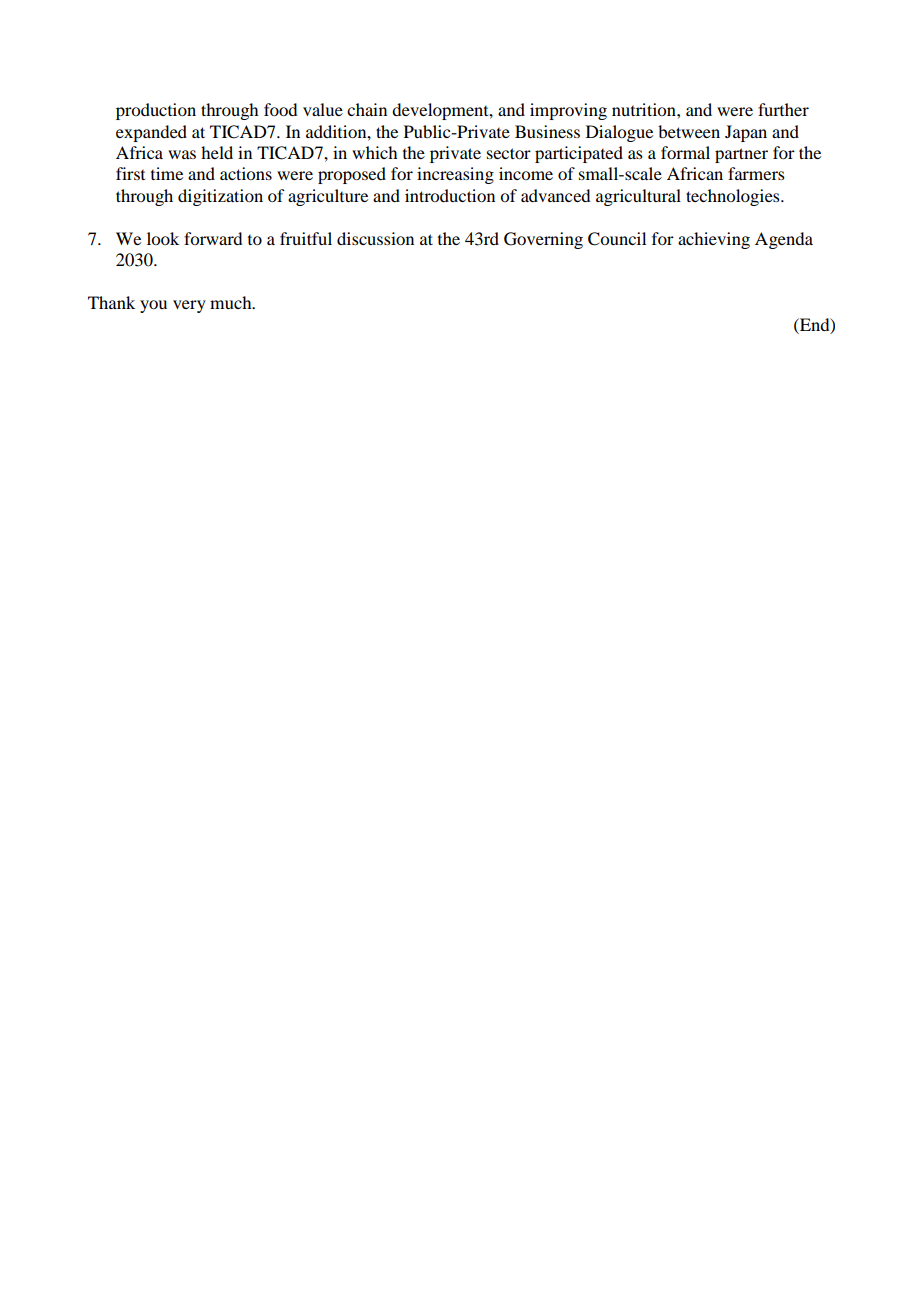  I want to click on time, so click(167, 173).
